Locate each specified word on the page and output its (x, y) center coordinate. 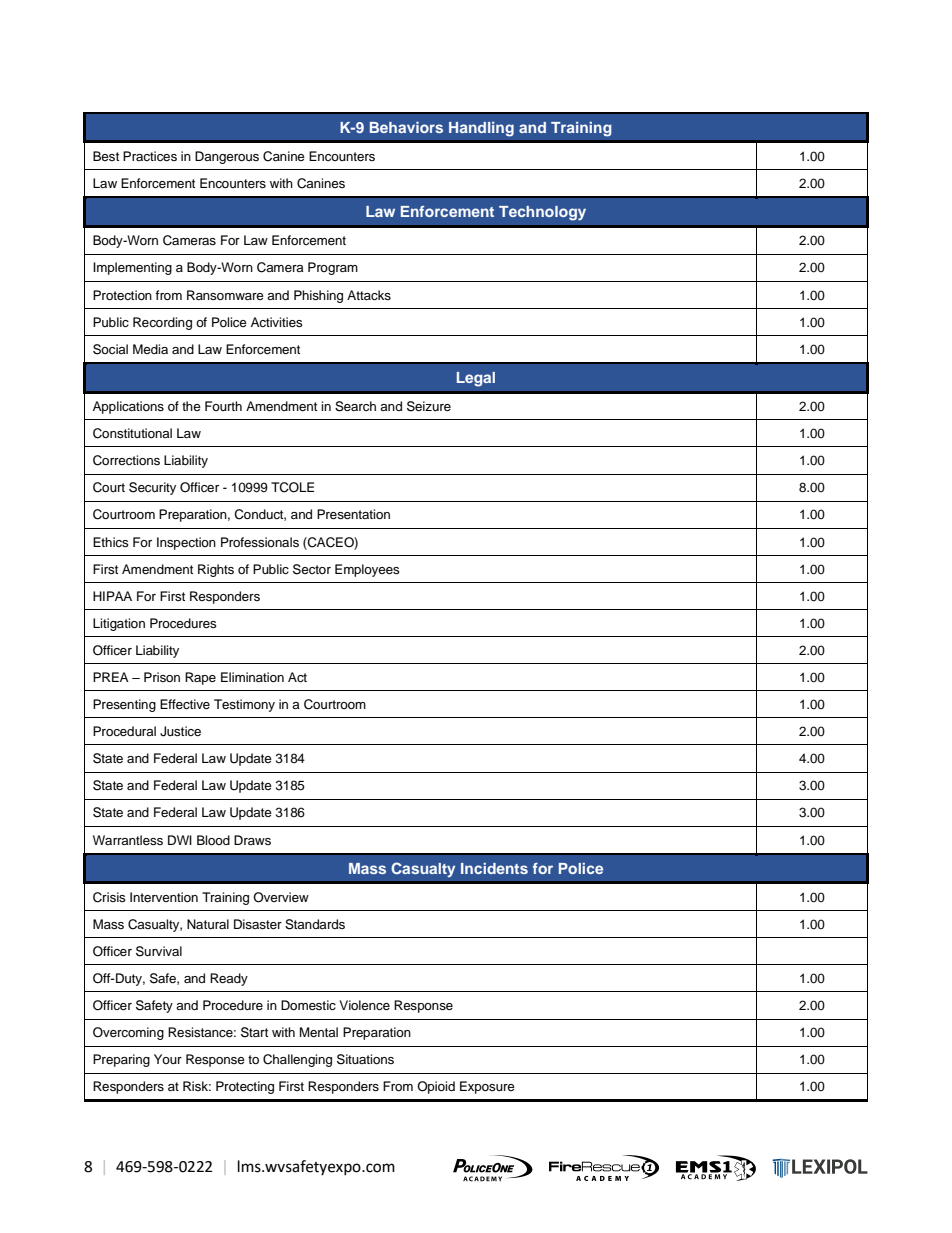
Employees (367, 570)
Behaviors (406, 127)
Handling (481, 129)
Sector (312, 569)
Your (168, 1059)
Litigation (119, 624)
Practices (150, 156)
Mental (319, 1032)
